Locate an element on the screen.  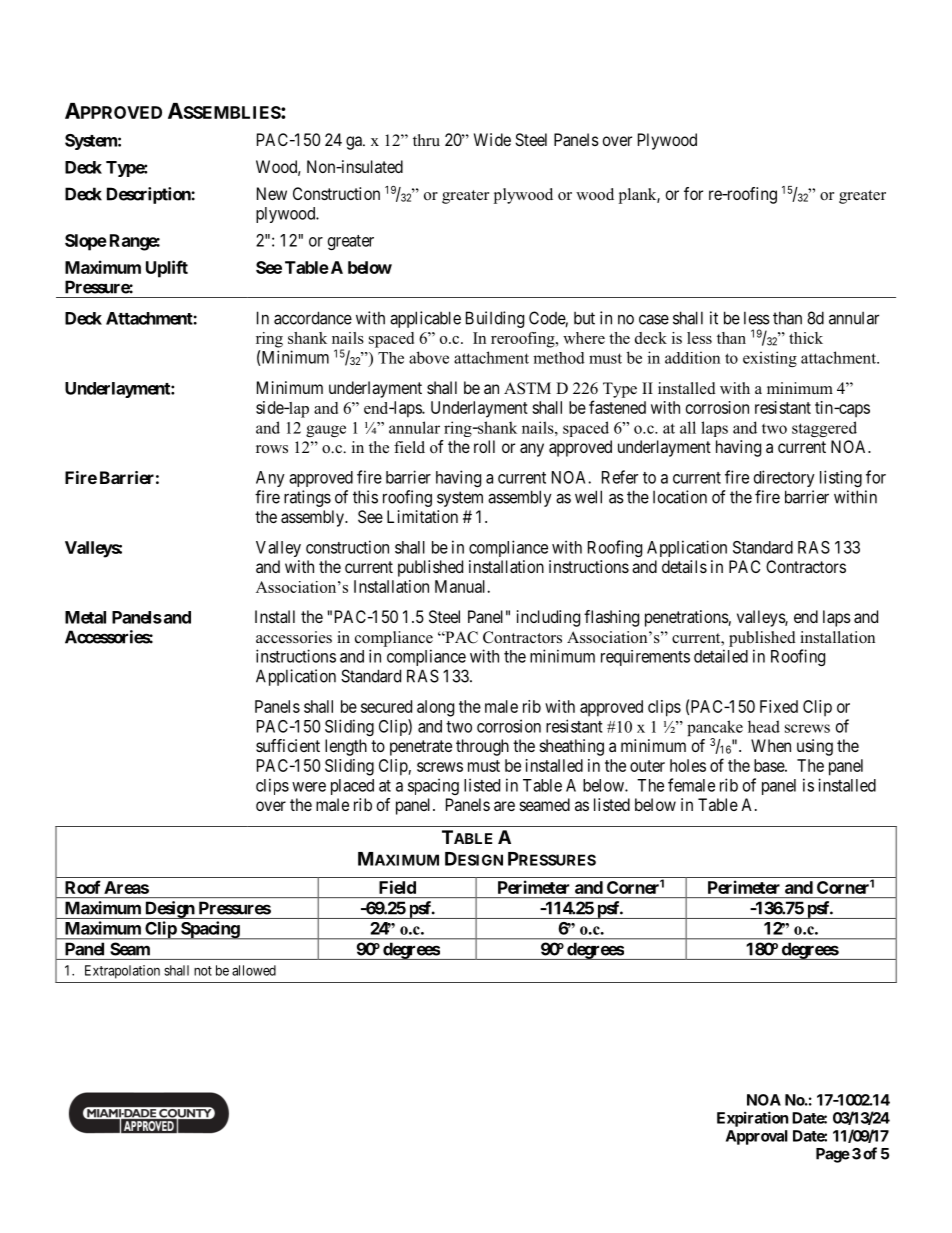
case is located at coordinates (654, 319).
